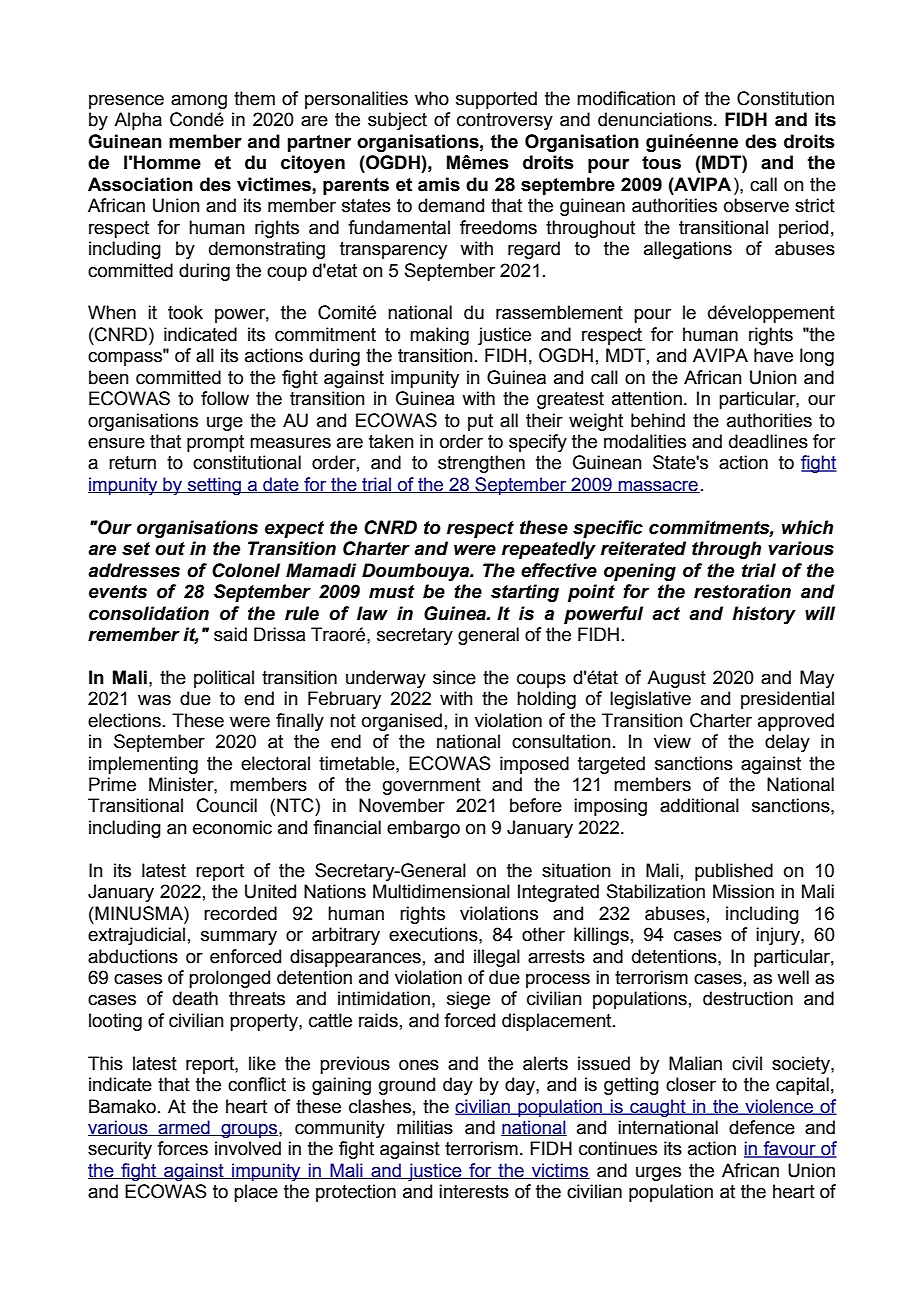 Image resolution: width=924 pixels, height=1308 pixels. Describe the element at coordinates (199, 102) in the screenshot. I see `among` at that location.
